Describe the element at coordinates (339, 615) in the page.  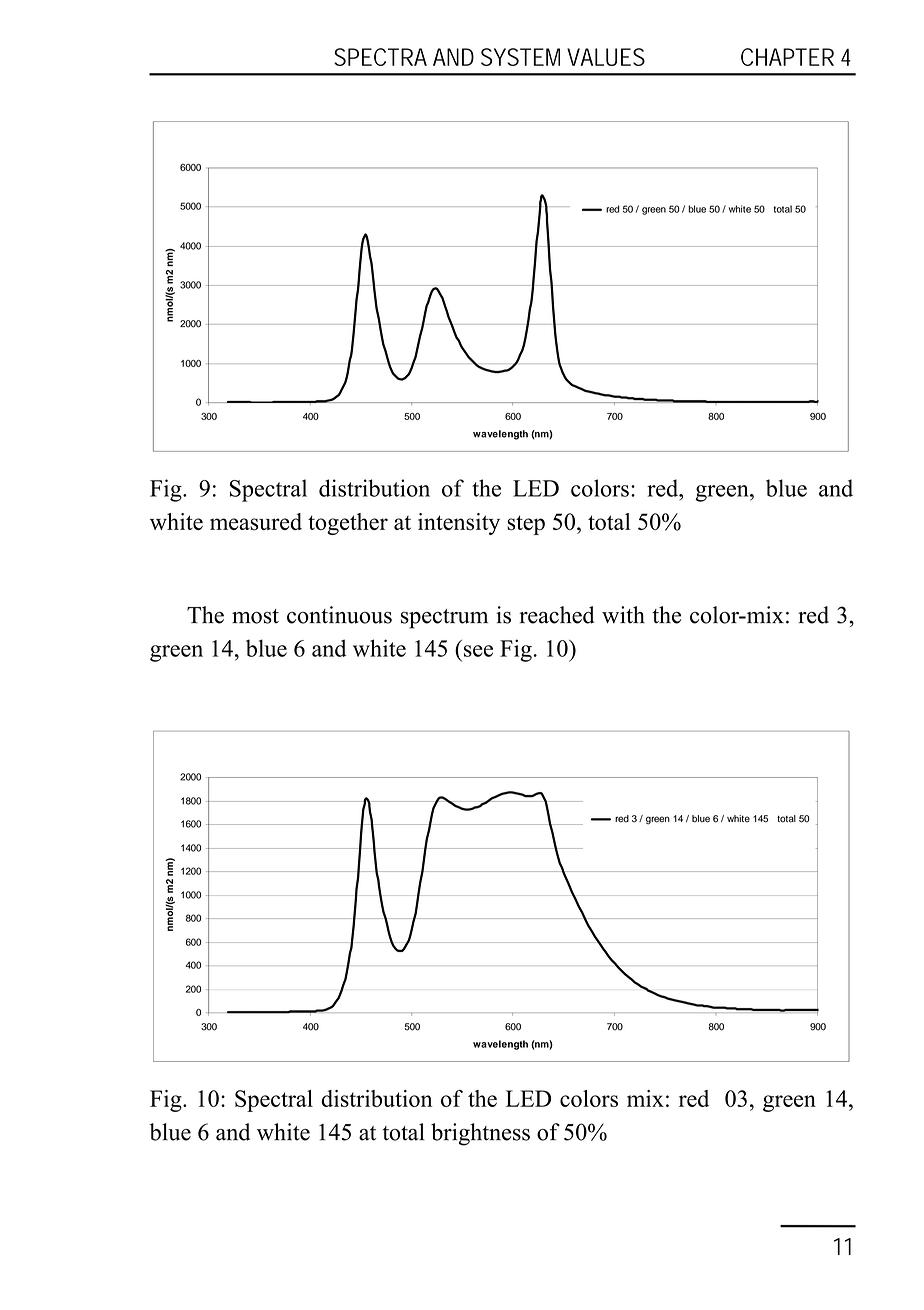
I see `continuous` at that location.
